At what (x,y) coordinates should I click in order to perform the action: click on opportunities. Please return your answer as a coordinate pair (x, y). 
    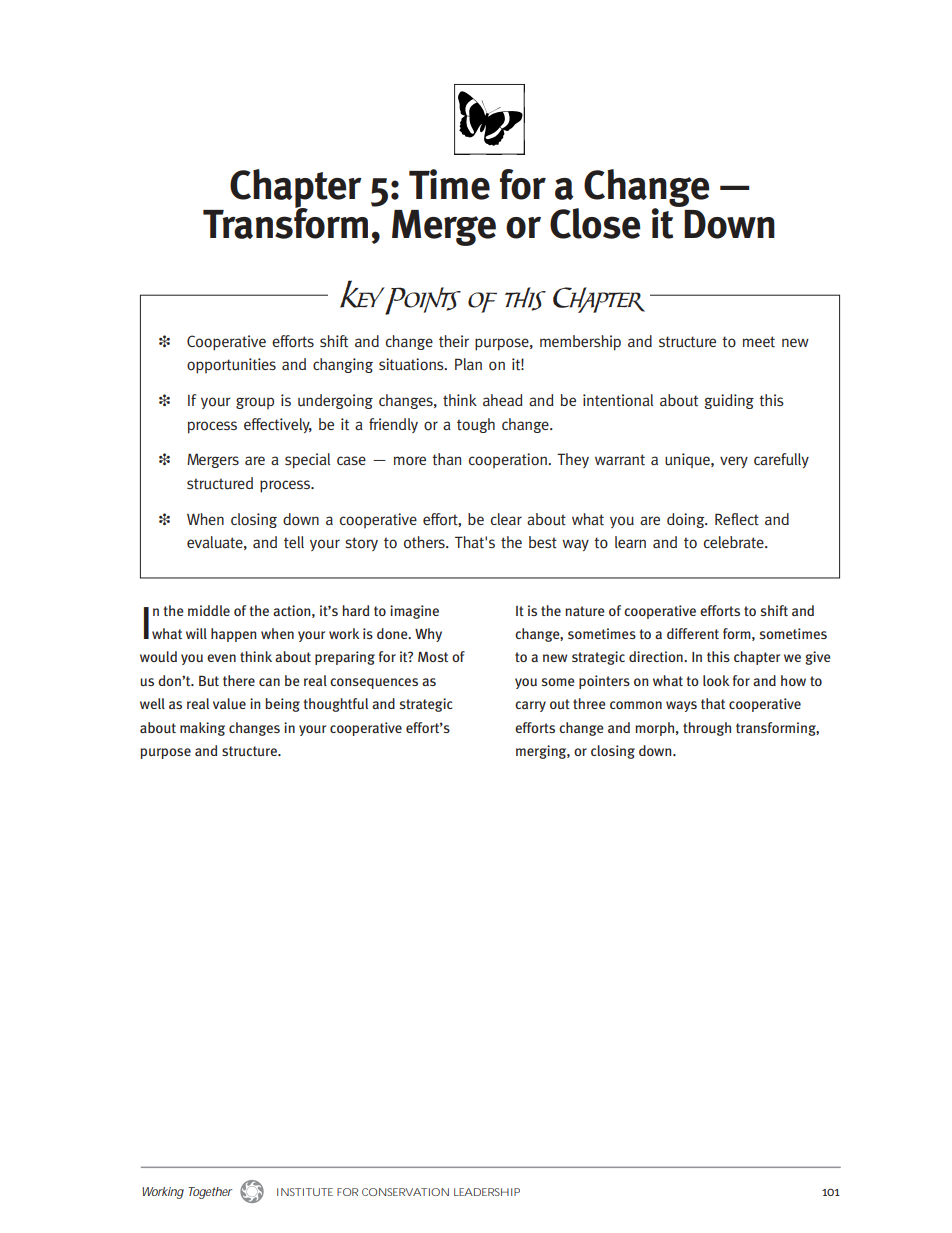
    Looking at the image, I should click on (231, 366).
